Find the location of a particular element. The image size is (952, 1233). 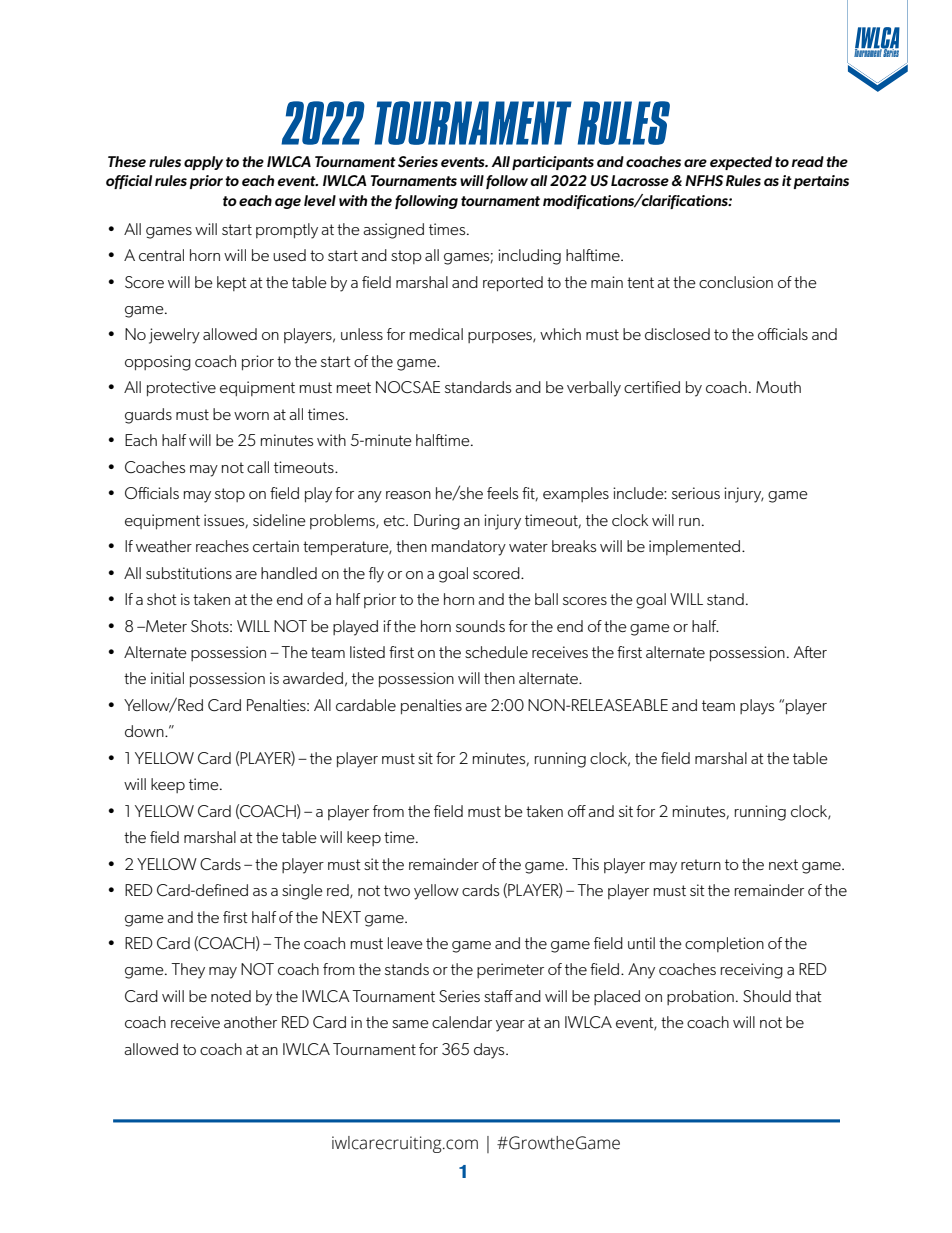

implemented is located at coordinates (694, 547).
